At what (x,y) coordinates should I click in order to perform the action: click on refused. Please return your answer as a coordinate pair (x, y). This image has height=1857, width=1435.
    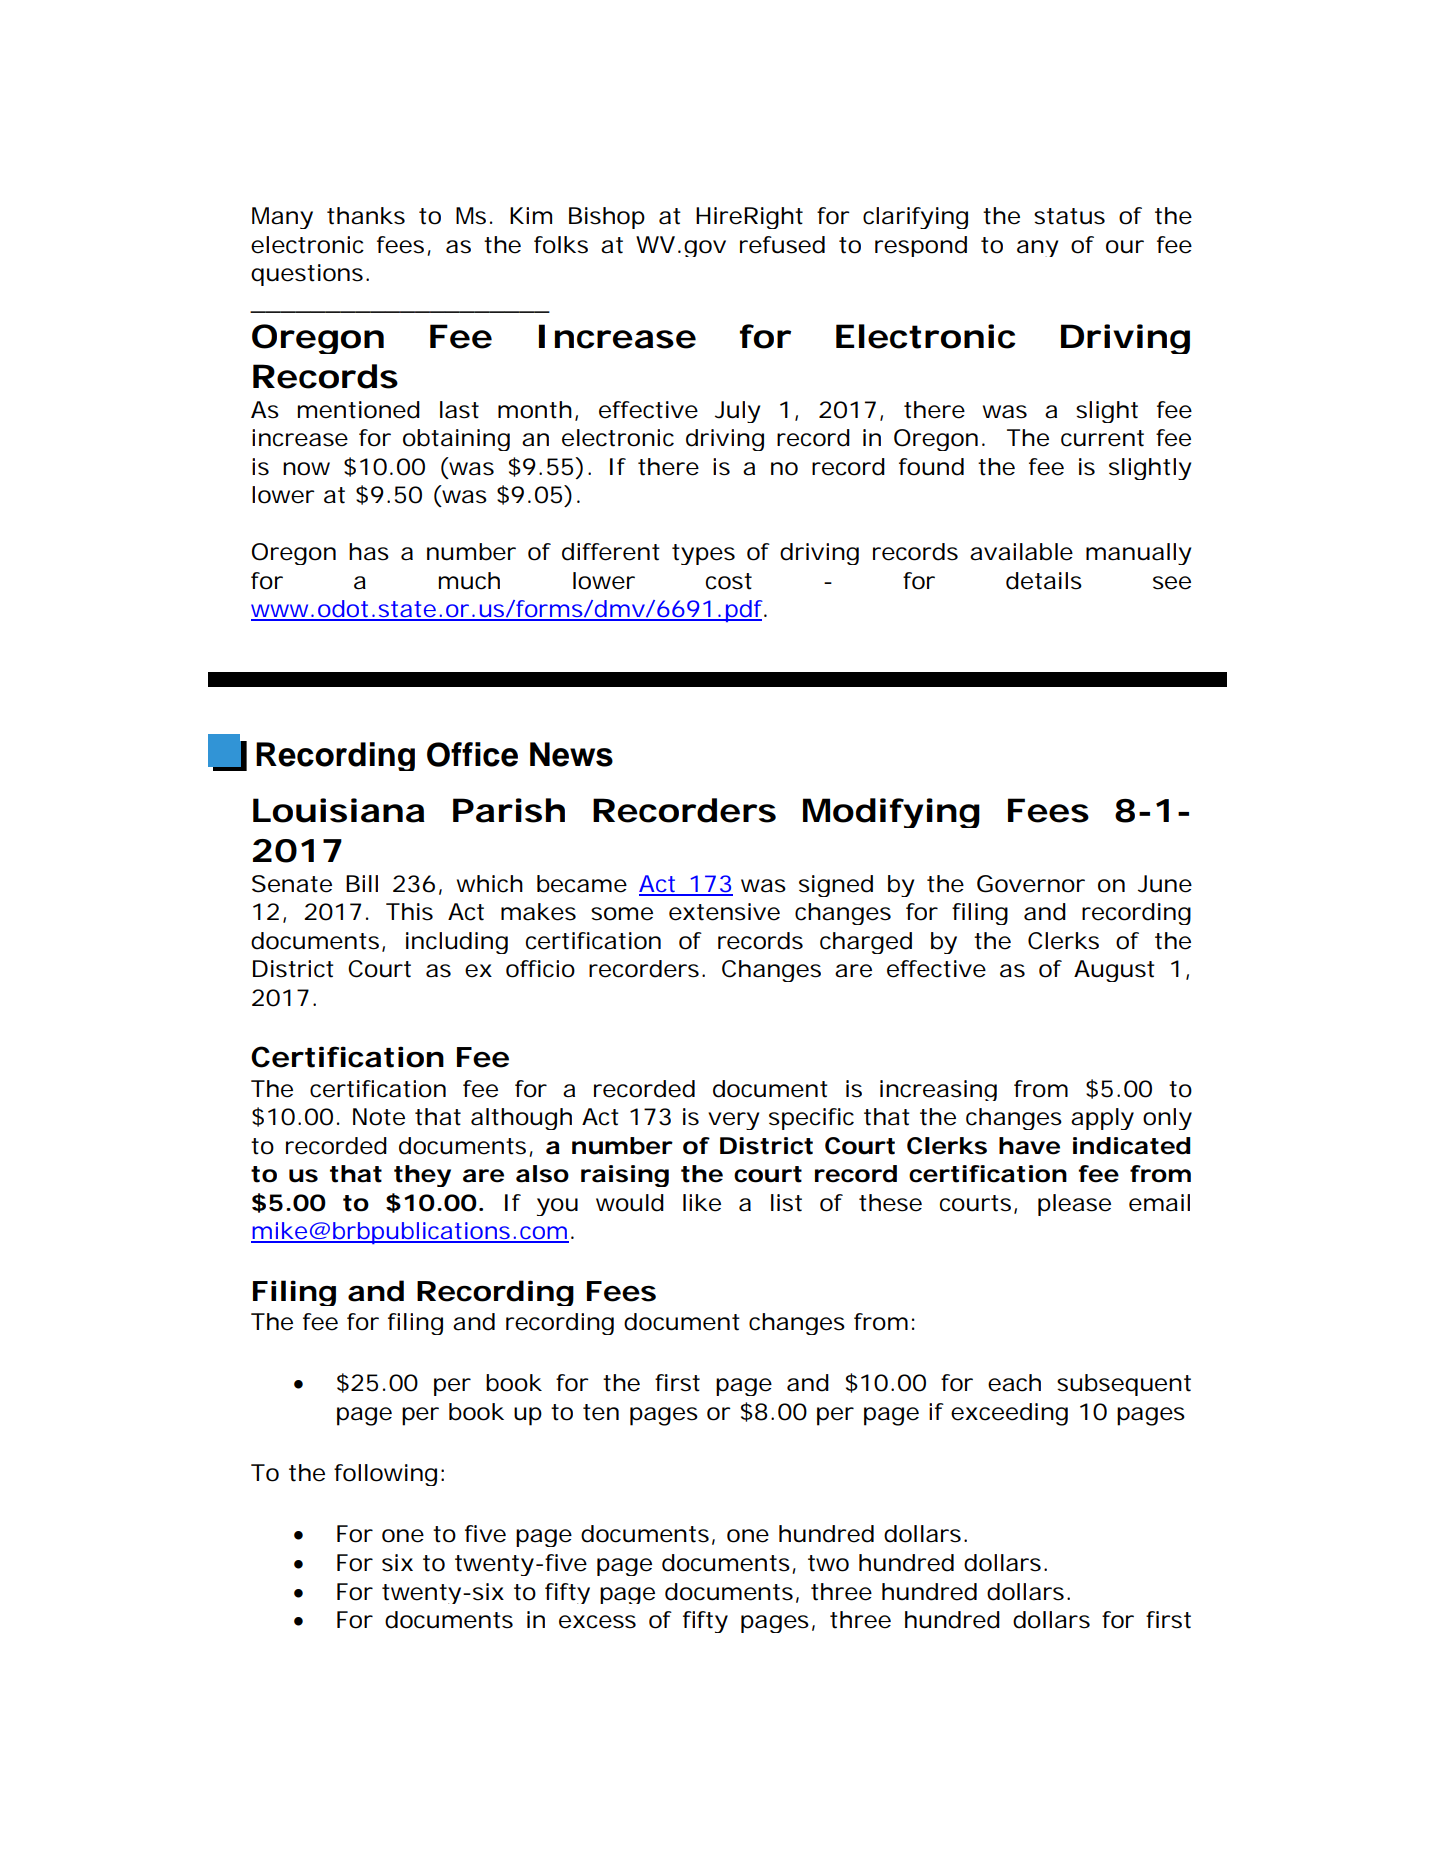
    Looking at the image, I should click on (782, 245).
